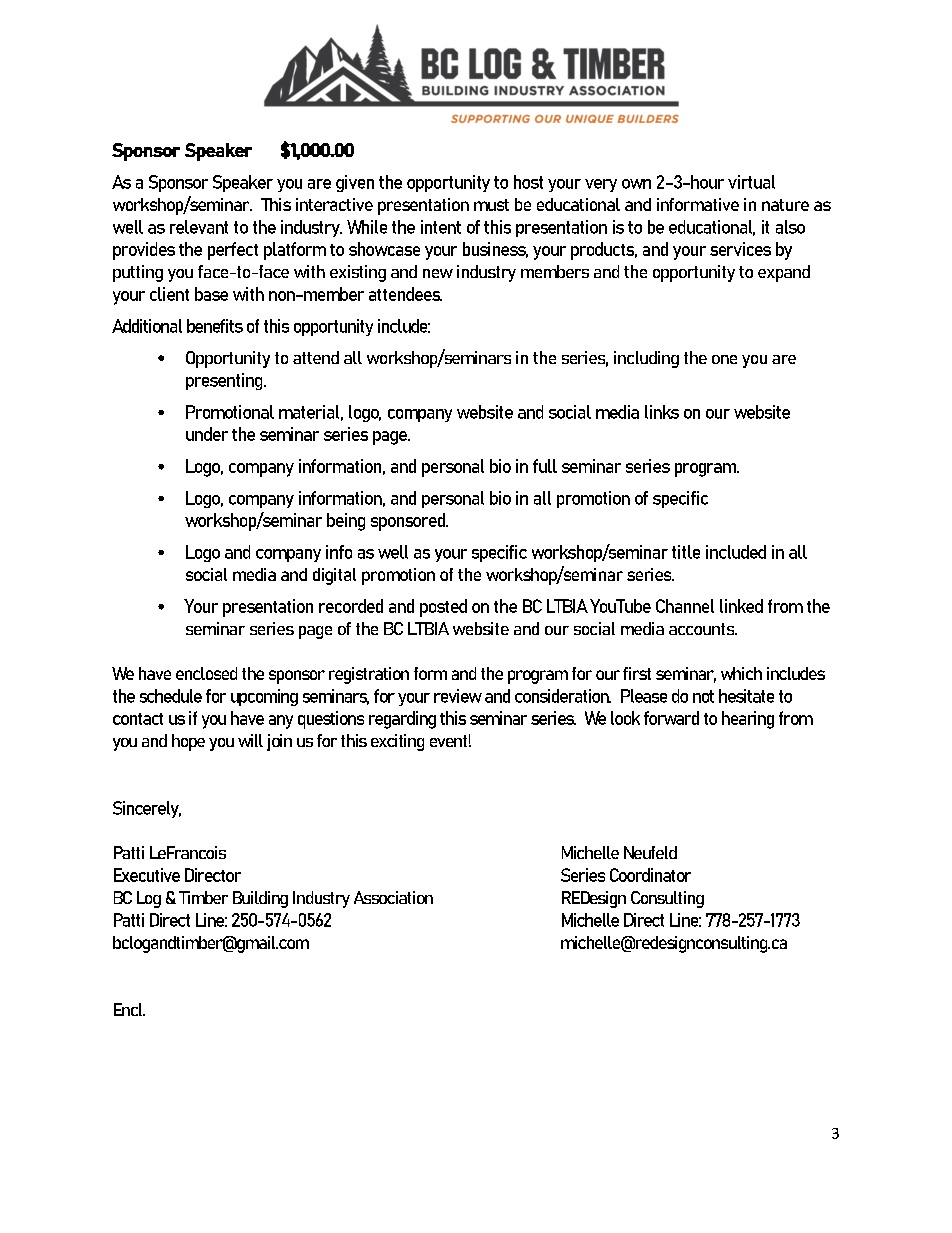 This page has width=952, height=1233. Describe the element at coordinates (662, 412) in the page. I see `links` at that location.
